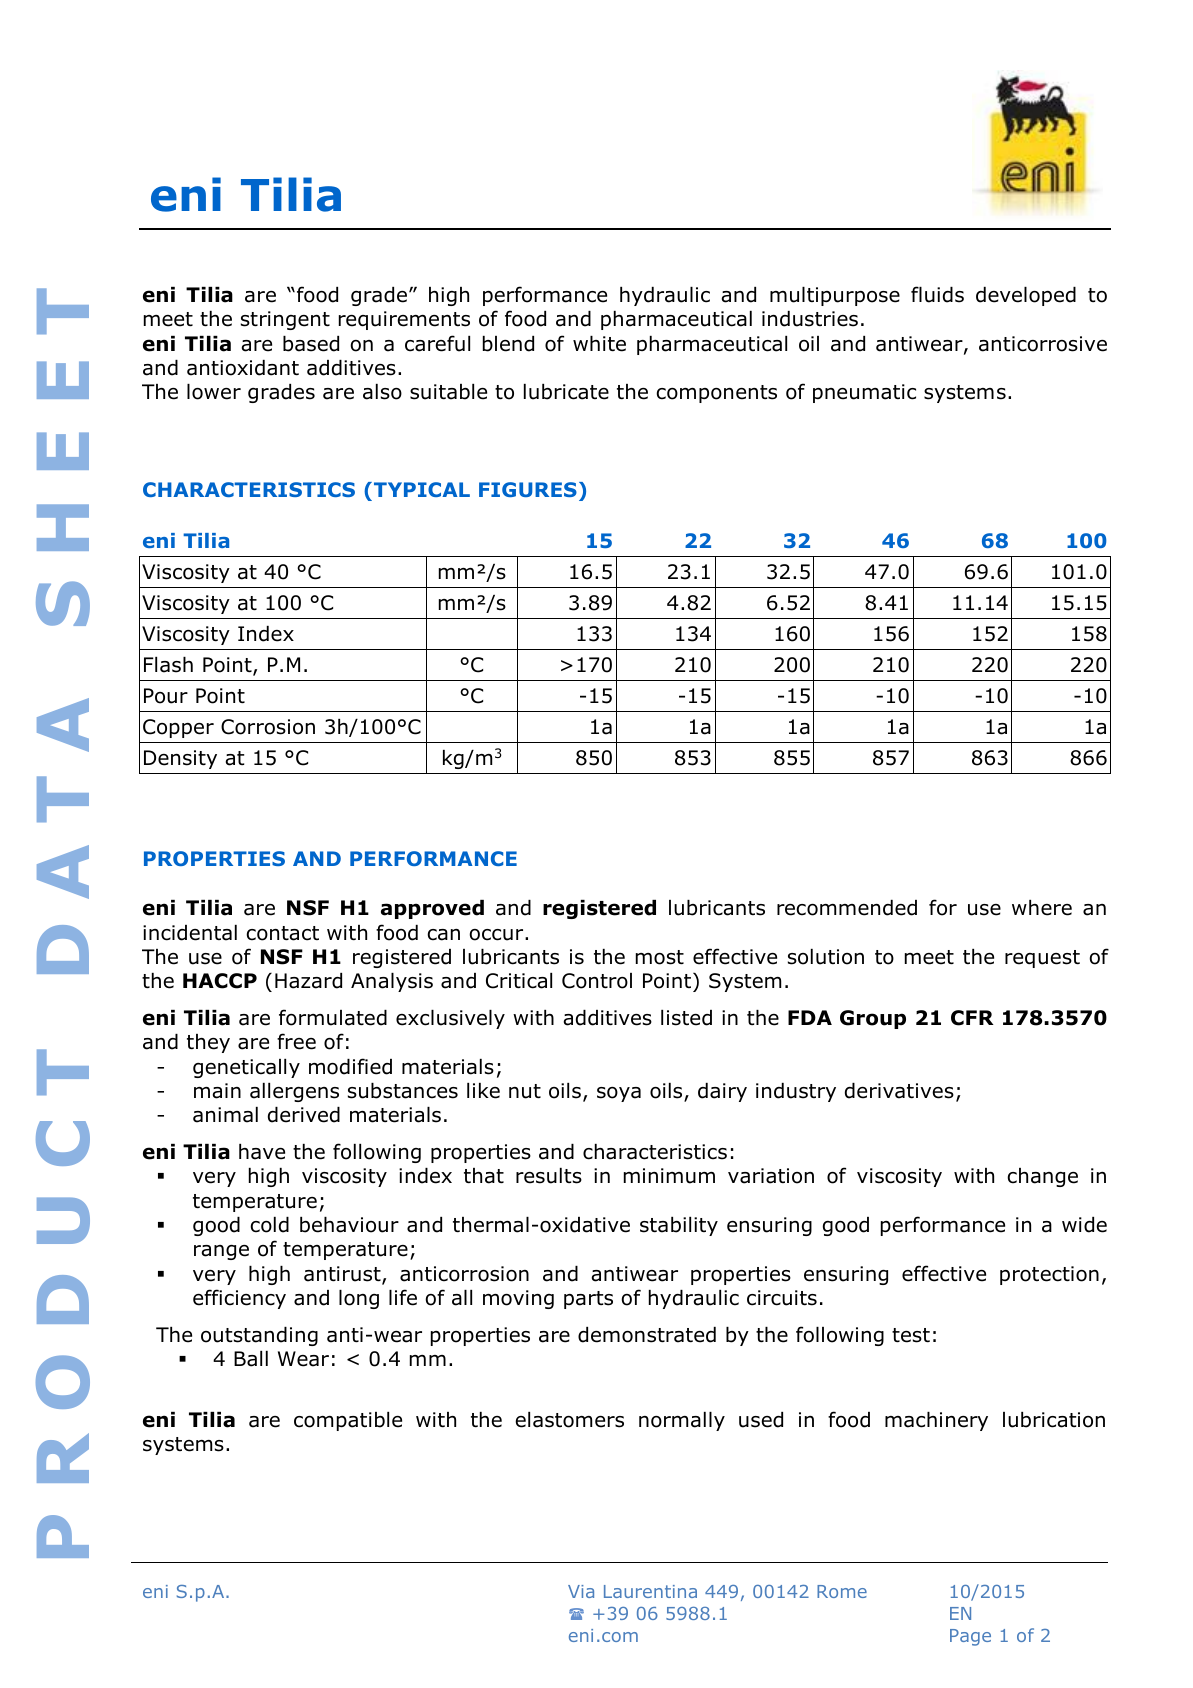 Image resolution: width=1193 pixels, height=1688 pixels. What do you see at coordinates (308, 981) in the page?
I see `Hazard` at bounding box center [308, 981].
